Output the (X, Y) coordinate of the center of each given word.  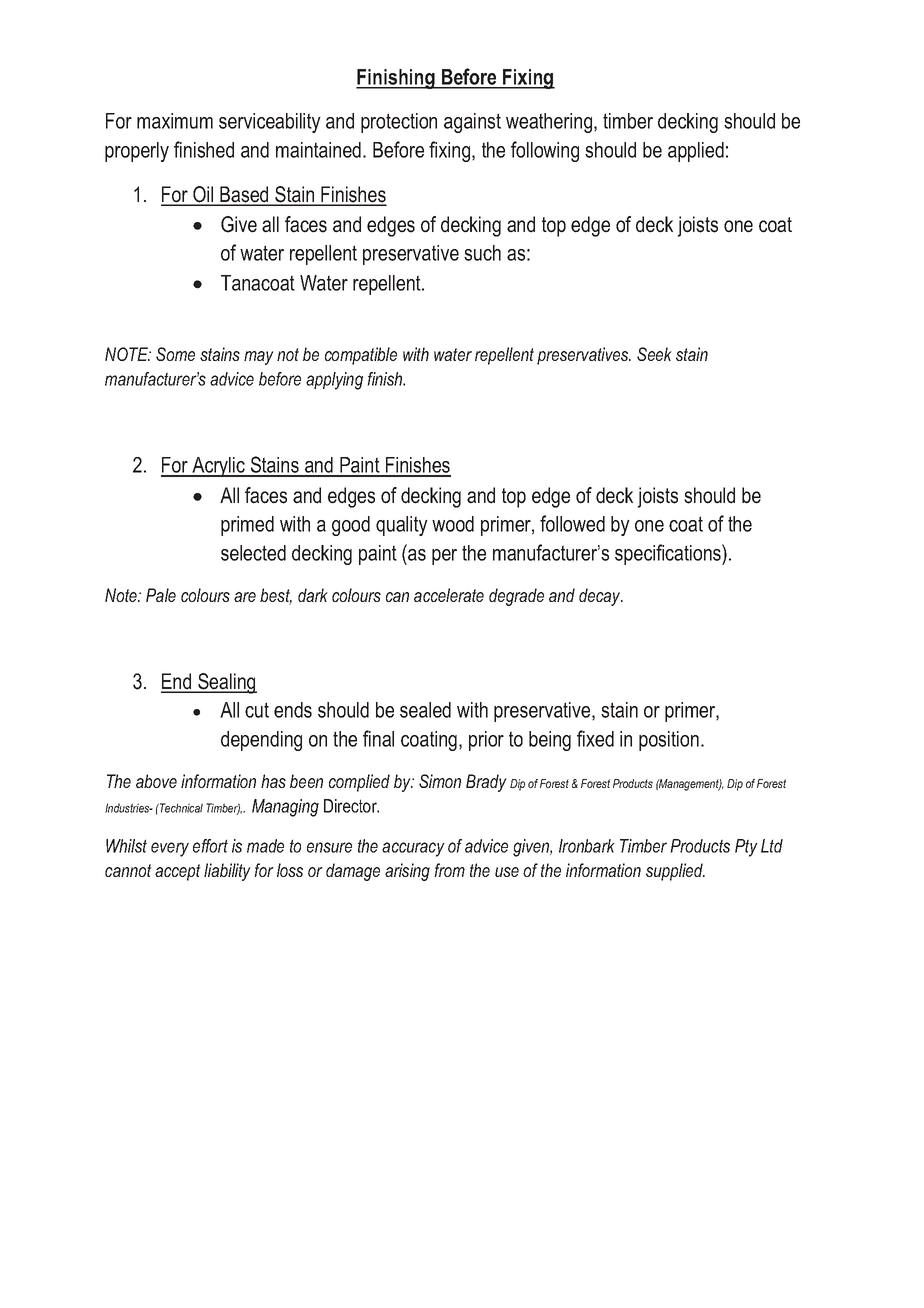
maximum (175, 121)
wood (453, 524)
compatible (361, 356)
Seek (654, 354)
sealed (425, 710)
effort (210, 846)
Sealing (226, 683)
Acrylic (218, 467)
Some (175, 354)
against (472, 123)
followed (572, 523)
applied (696, 152)
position (669, 741)
